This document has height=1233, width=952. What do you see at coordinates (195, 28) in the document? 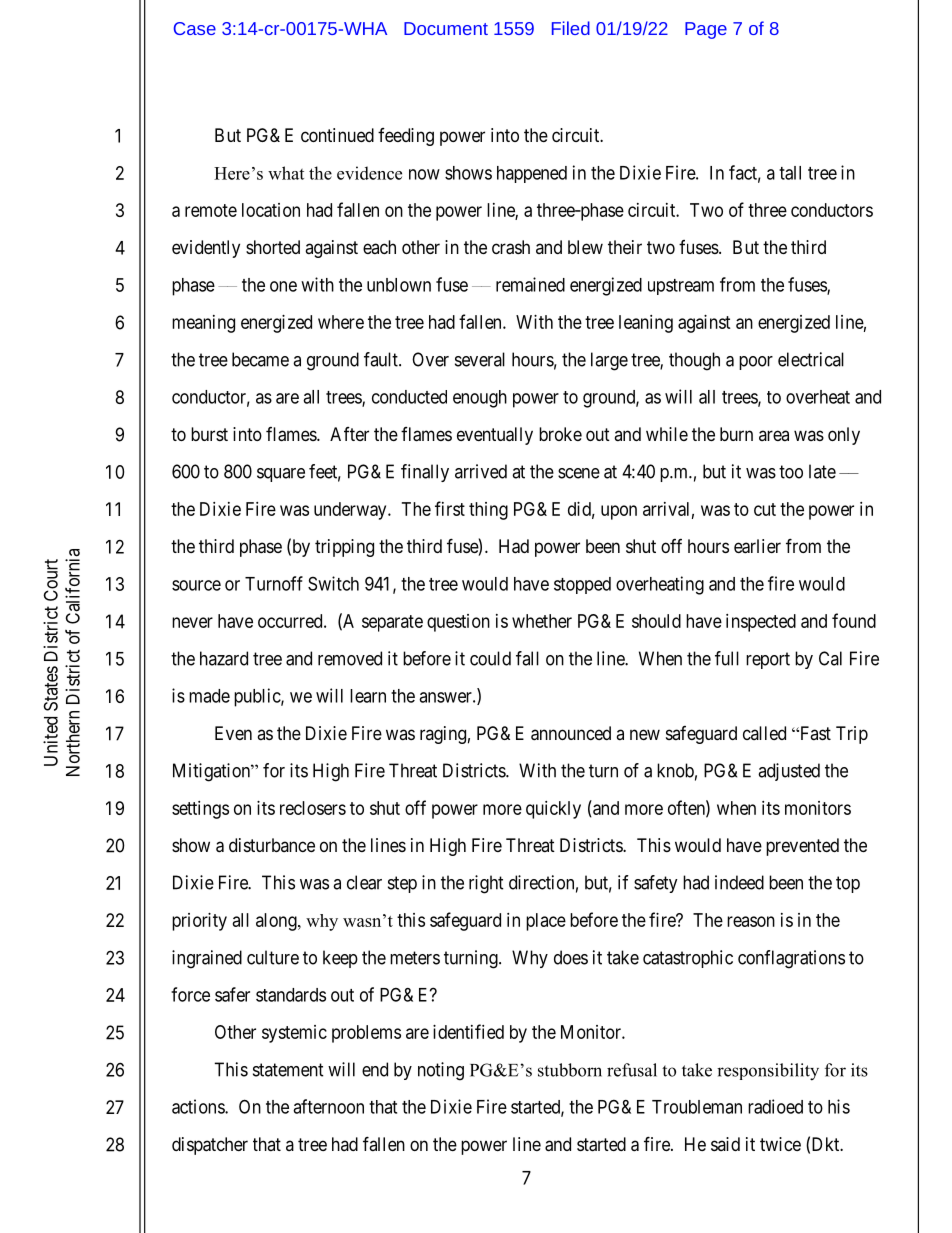
I see `Case` at bounding box center [195, 28].
